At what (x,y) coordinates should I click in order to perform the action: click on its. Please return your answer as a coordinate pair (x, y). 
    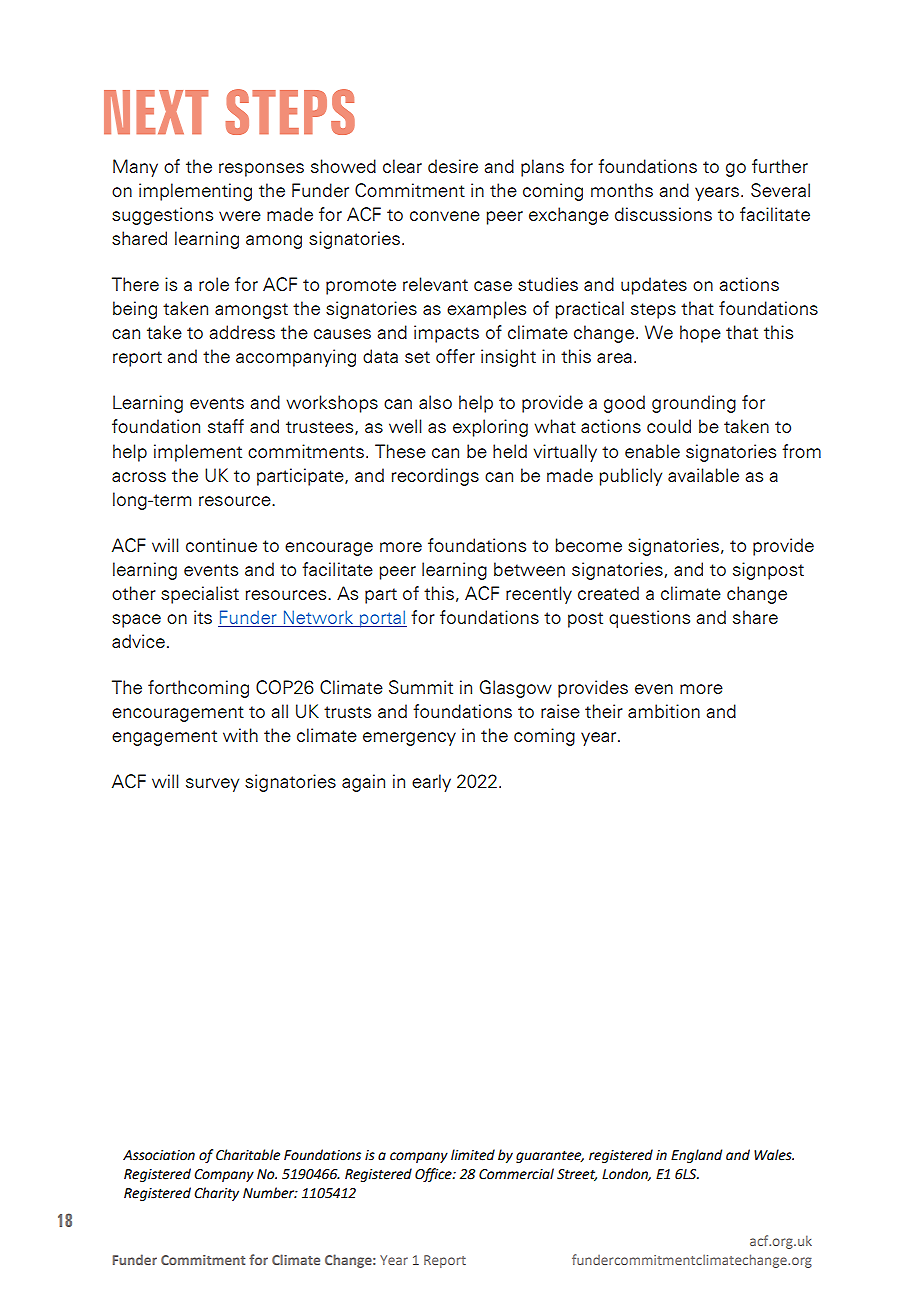
    Looking at the image, I should click on (203, 617).
